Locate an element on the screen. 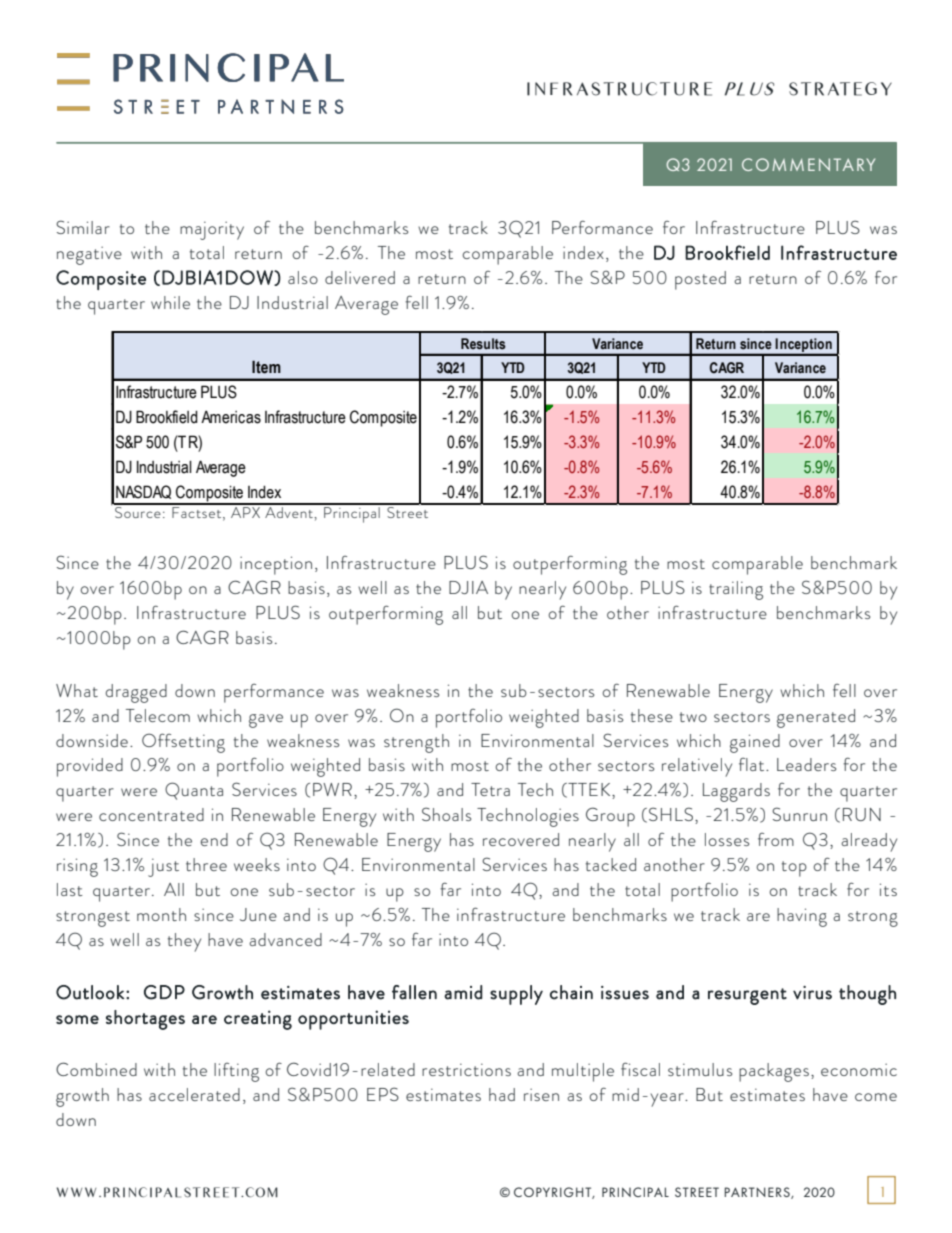  they is located at coordinates (184, 942).
